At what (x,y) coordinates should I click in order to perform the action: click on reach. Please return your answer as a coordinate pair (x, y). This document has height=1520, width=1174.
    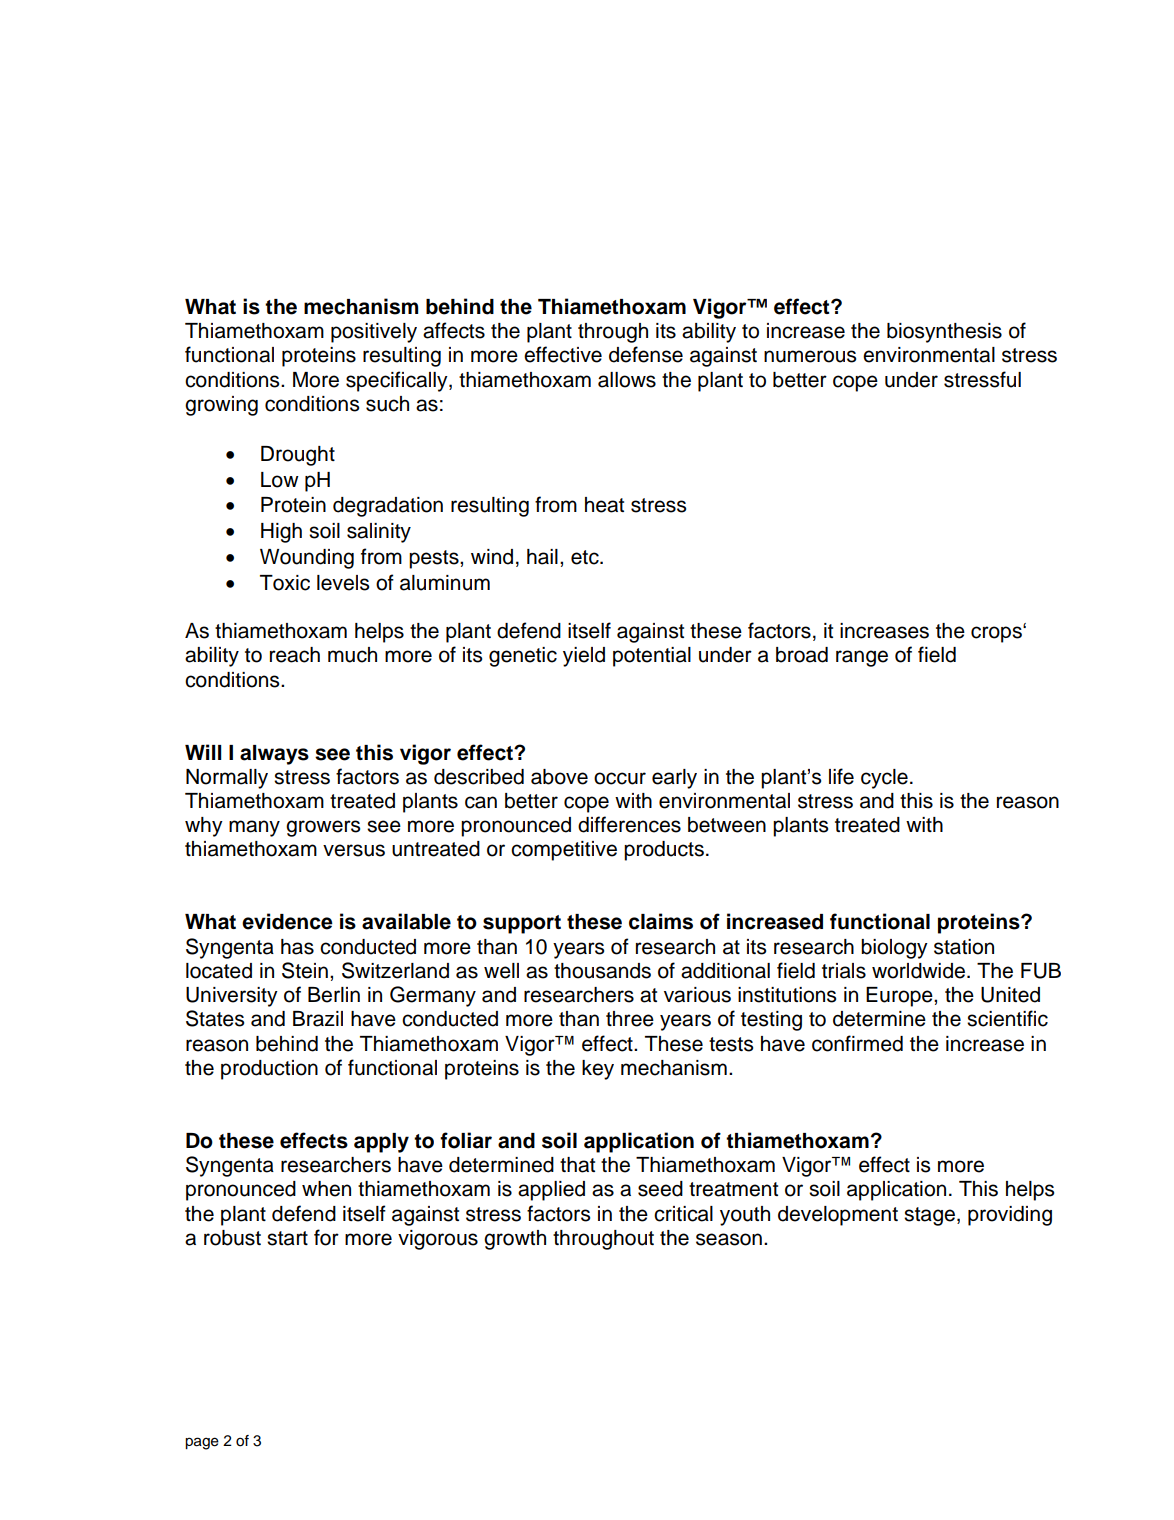
    Looking at the image, I should click on (295, 655).
